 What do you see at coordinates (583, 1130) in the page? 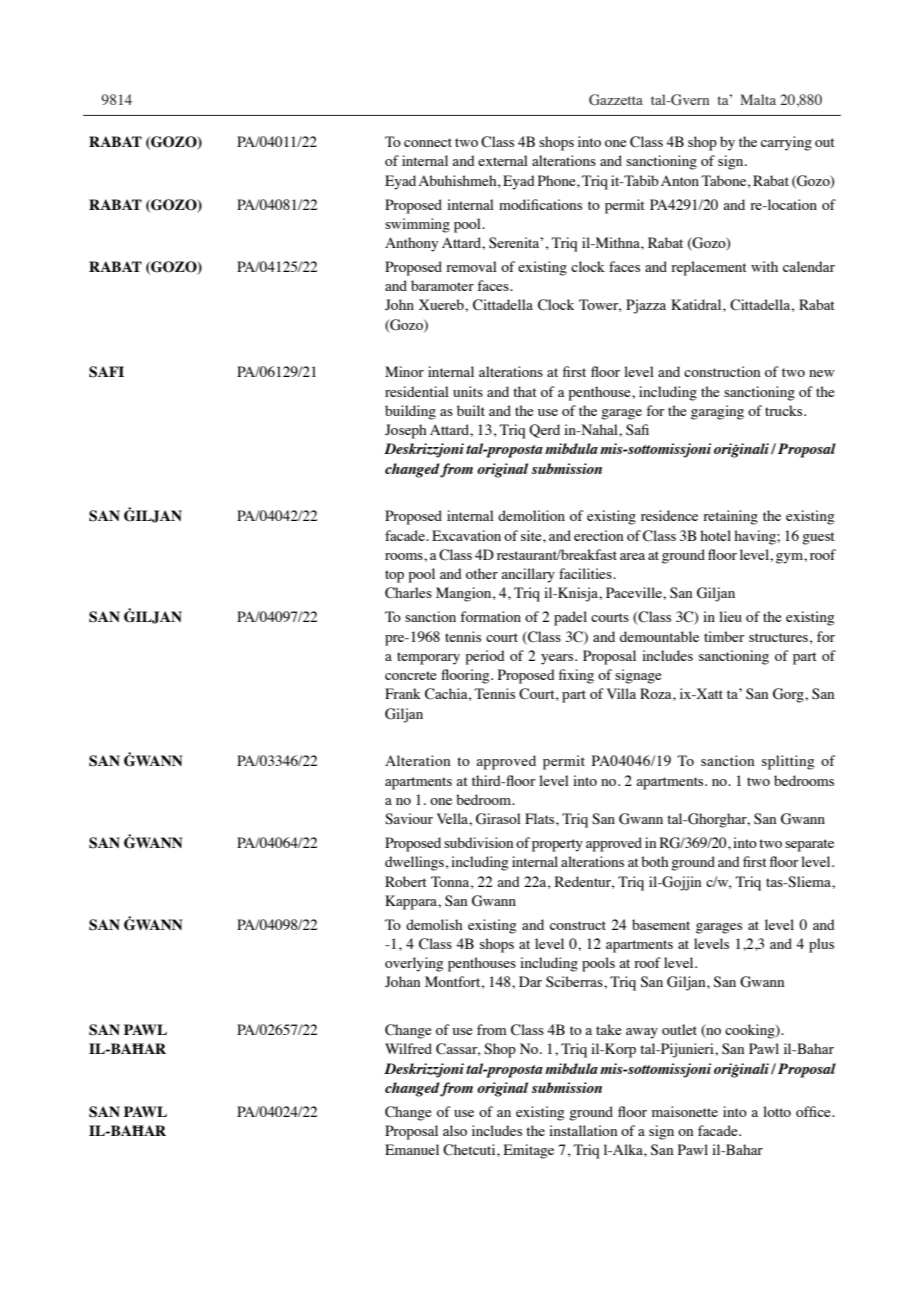
I see `installation` at bounding box center [583, 1130].
